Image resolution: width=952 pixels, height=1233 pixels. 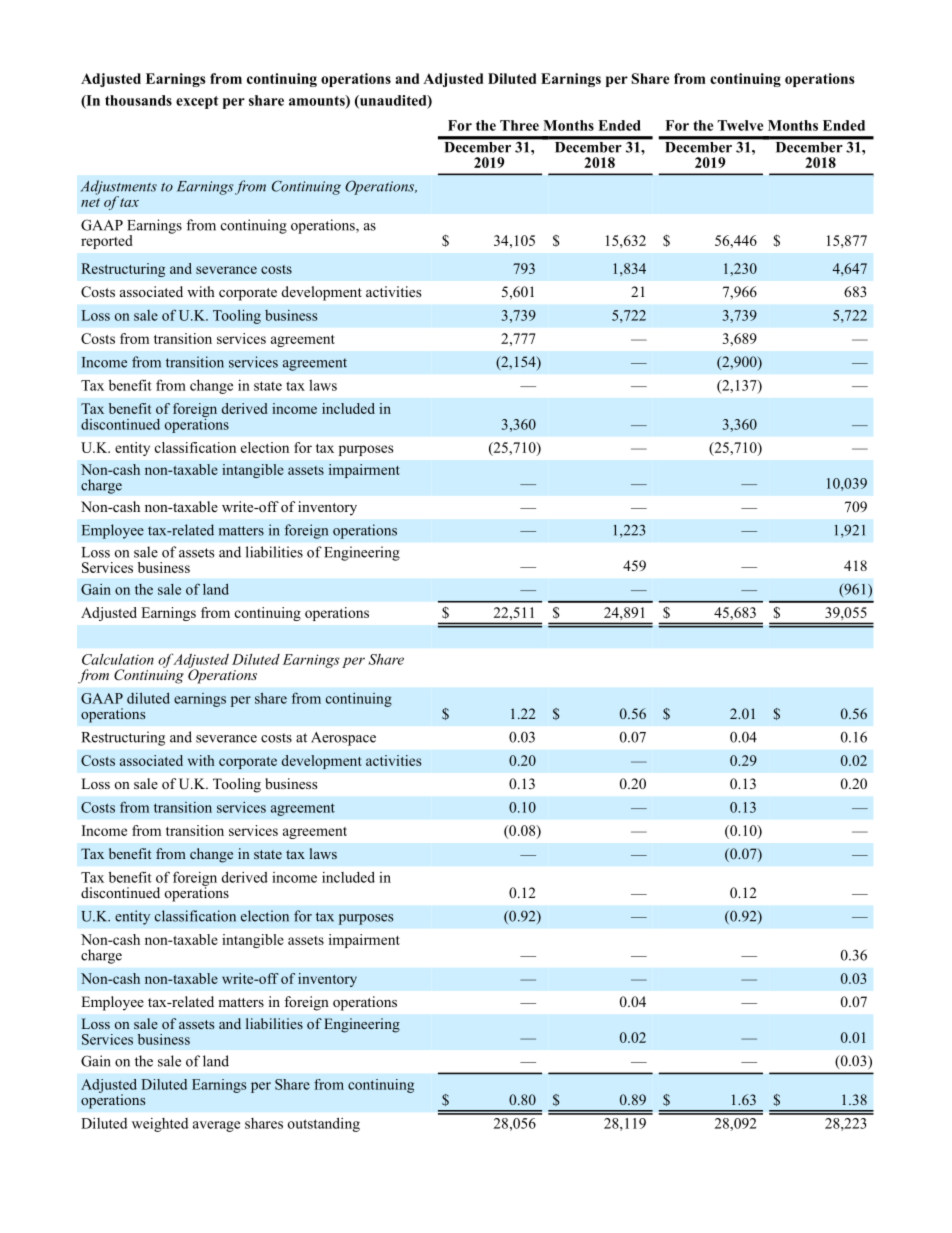 I want to click on thousands, so click(x=138, y=100).
